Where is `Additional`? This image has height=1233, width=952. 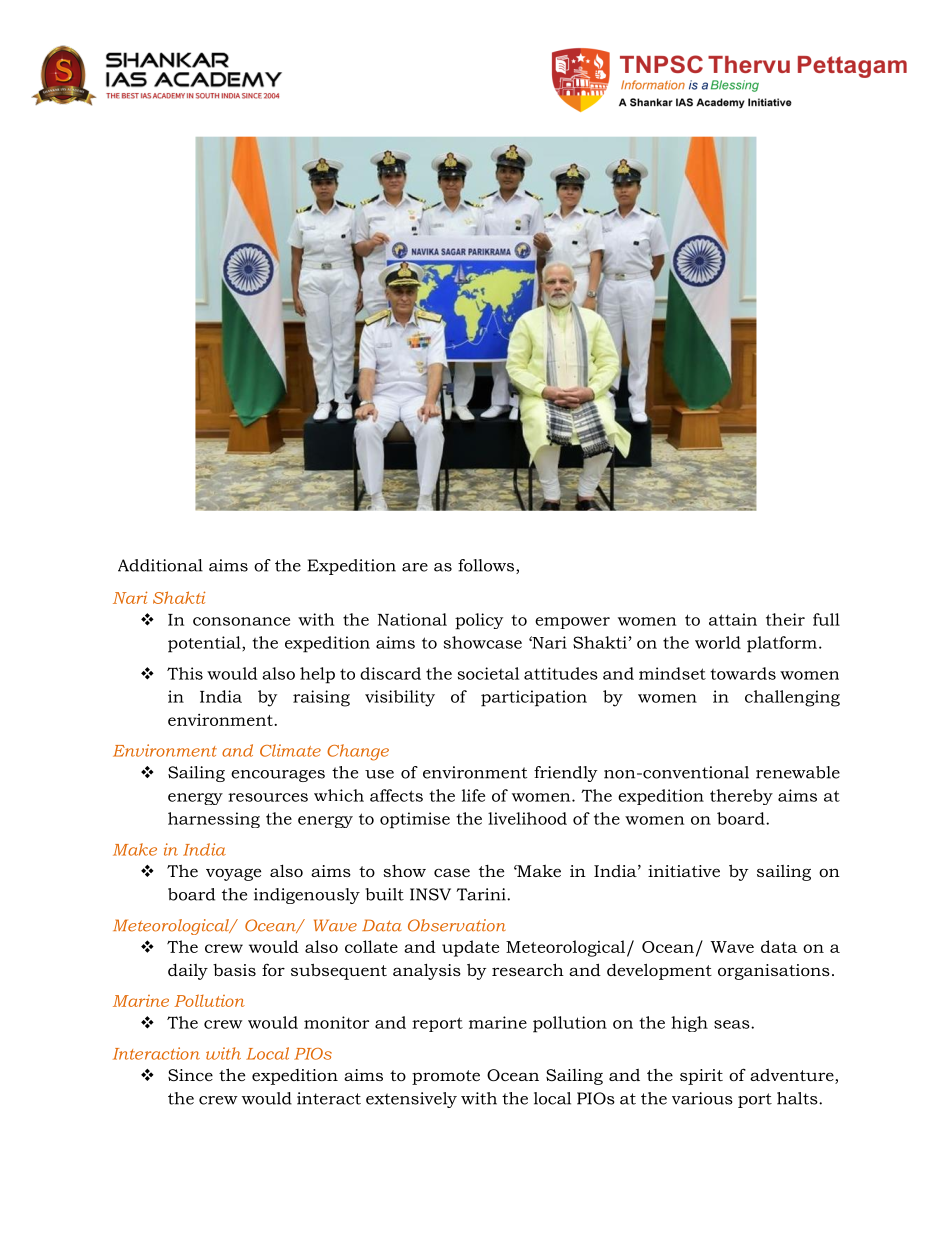
Additional is located at coordinates (160, 565).
